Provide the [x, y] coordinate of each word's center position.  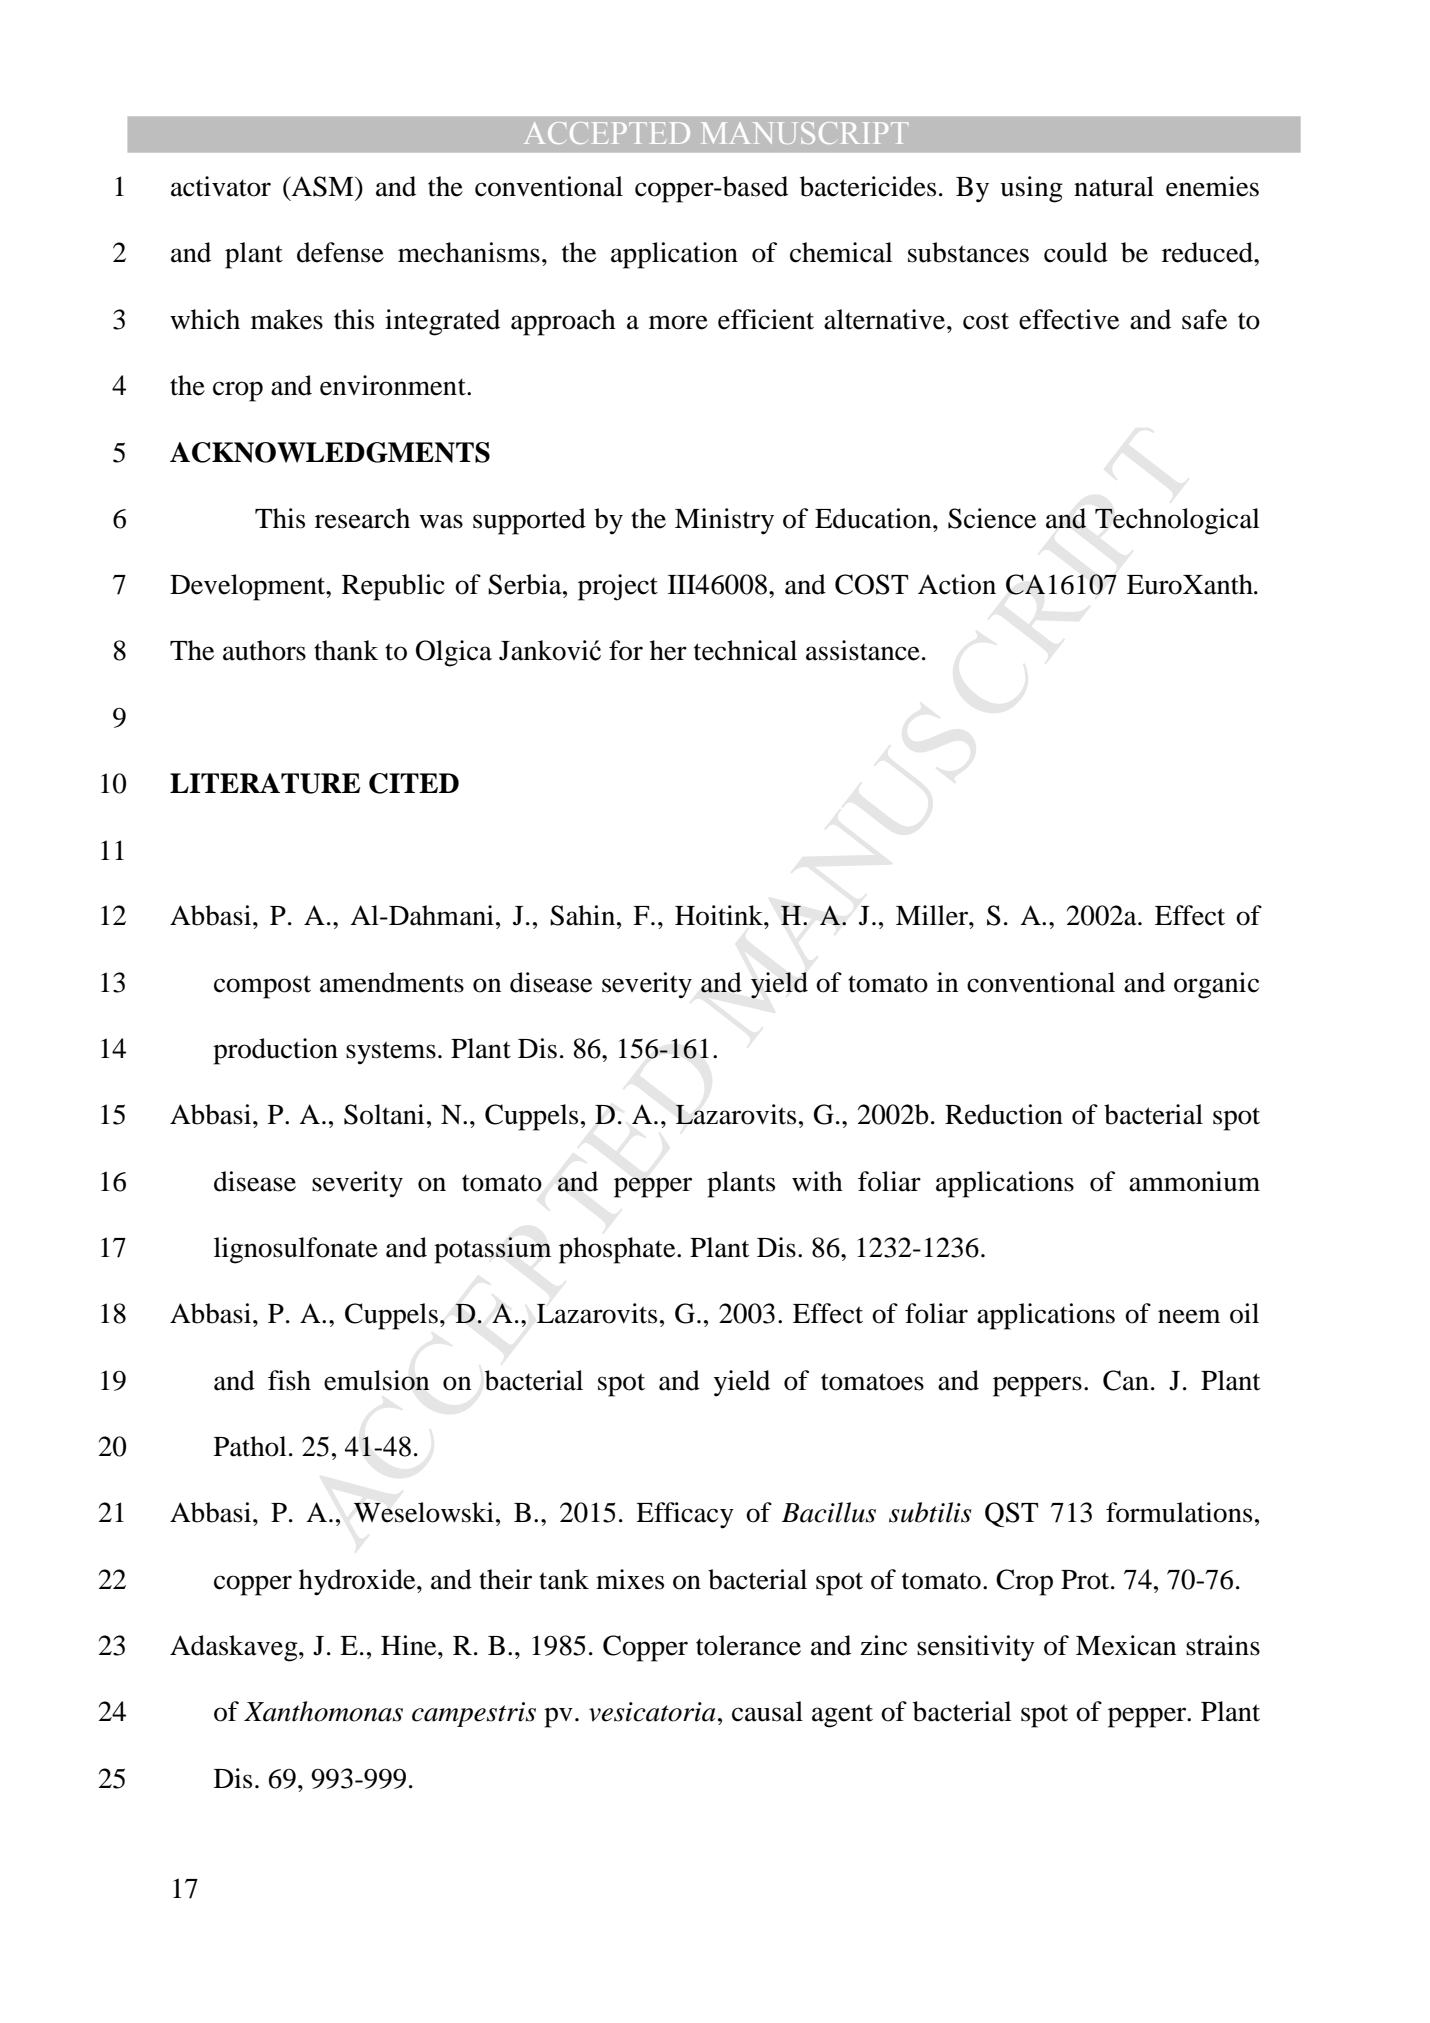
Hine [410, 1645]
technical [745, 650]
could [1076, 252]
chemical [841, 252]
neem [1189, 1316]
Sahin [582, 915]
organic [1216, 985]
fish [289, 1380]
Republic [393, 587]
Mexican [1126, 1645]
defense [340, 252]
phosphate [618, 1250]
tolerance [748, 1645]
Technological [1177, 521]
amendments [392, 982]
